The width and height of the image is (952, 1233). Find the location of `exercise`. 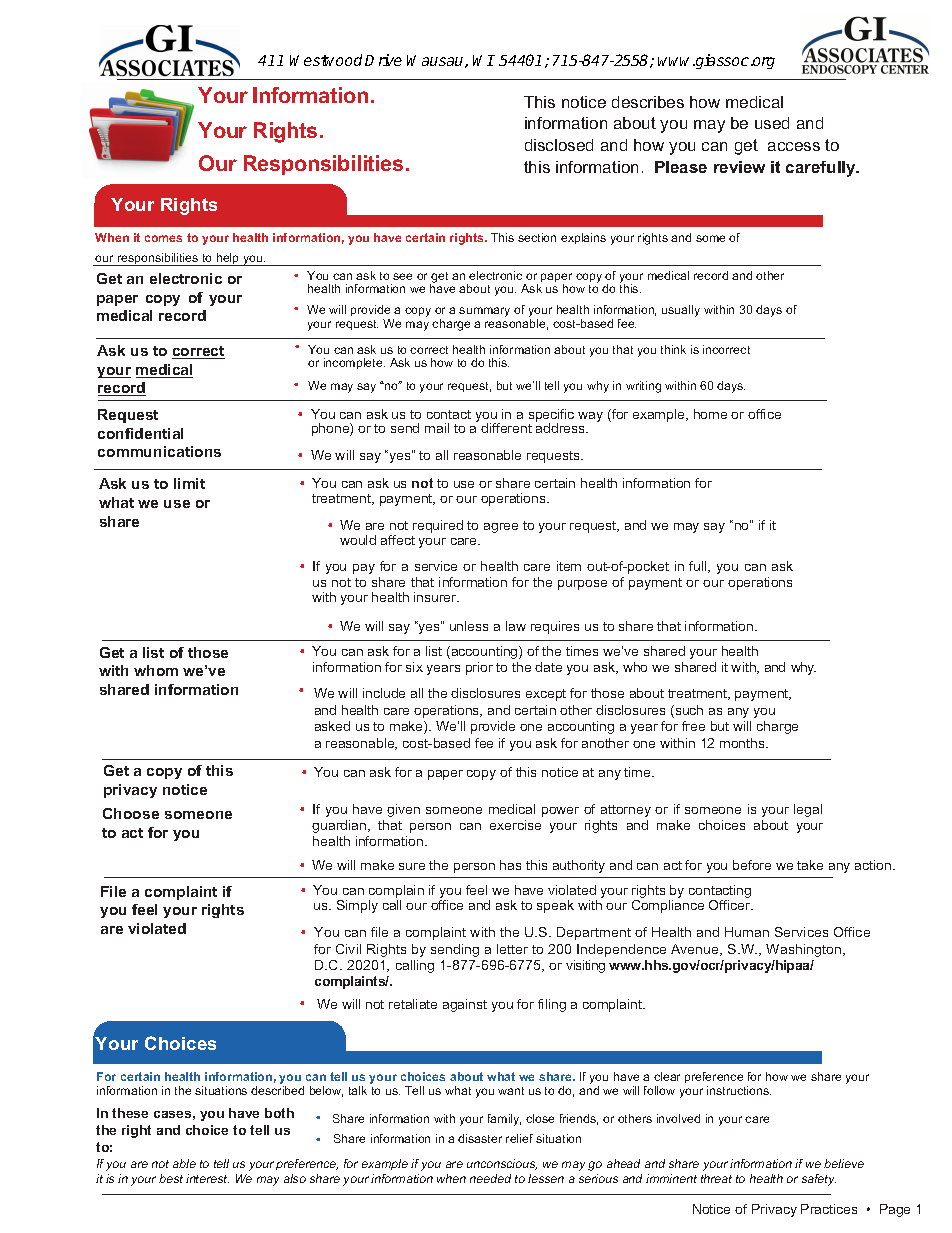

exercise is located at coordinates (515, 825).
